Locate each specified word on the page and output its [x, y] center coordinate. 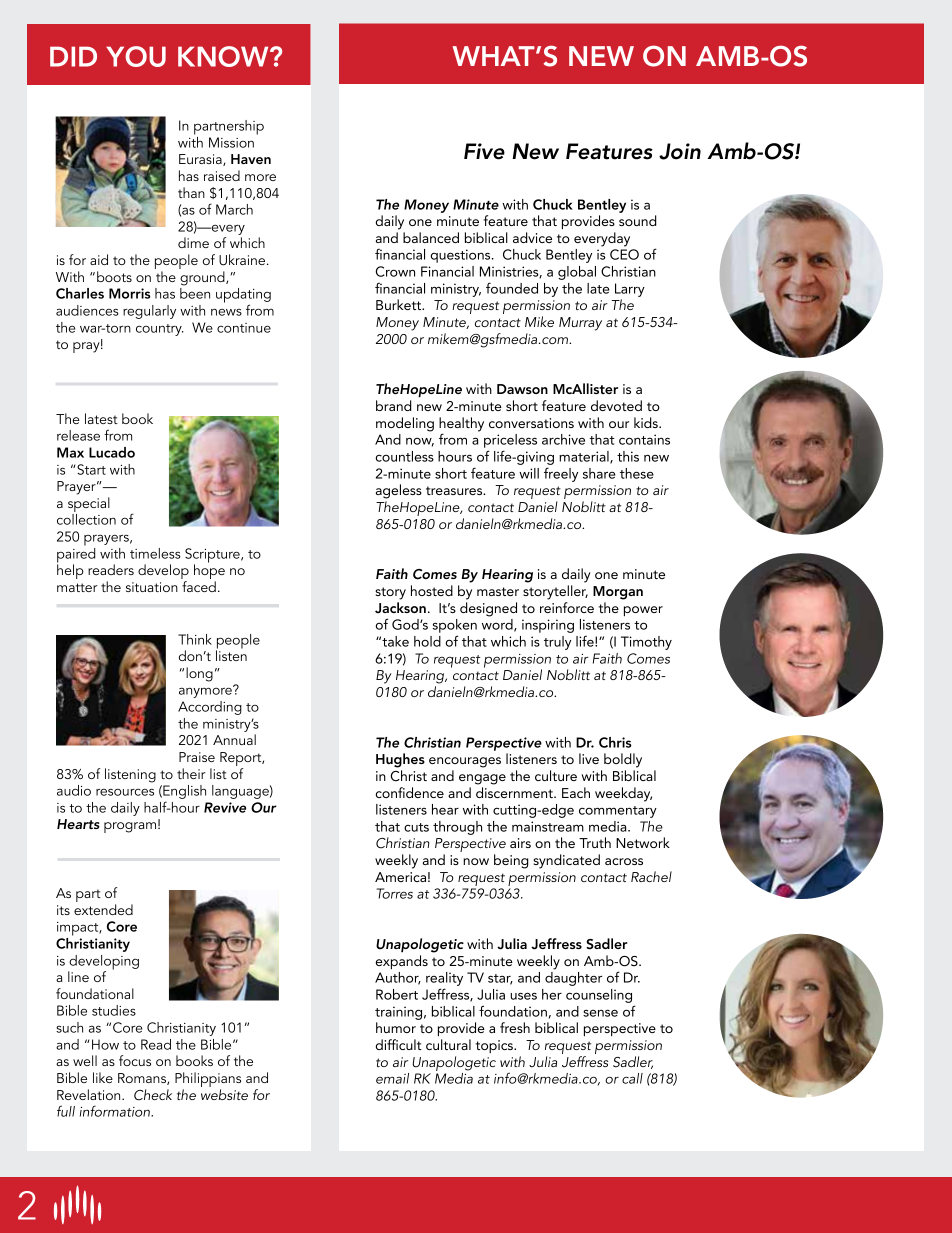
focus [135, 1060]
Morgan [618, 593]
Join [680, 151]
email [392, 1078]
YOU [136, 56]
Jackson [400, 608]
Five [484, 151]
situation [152, 587]
